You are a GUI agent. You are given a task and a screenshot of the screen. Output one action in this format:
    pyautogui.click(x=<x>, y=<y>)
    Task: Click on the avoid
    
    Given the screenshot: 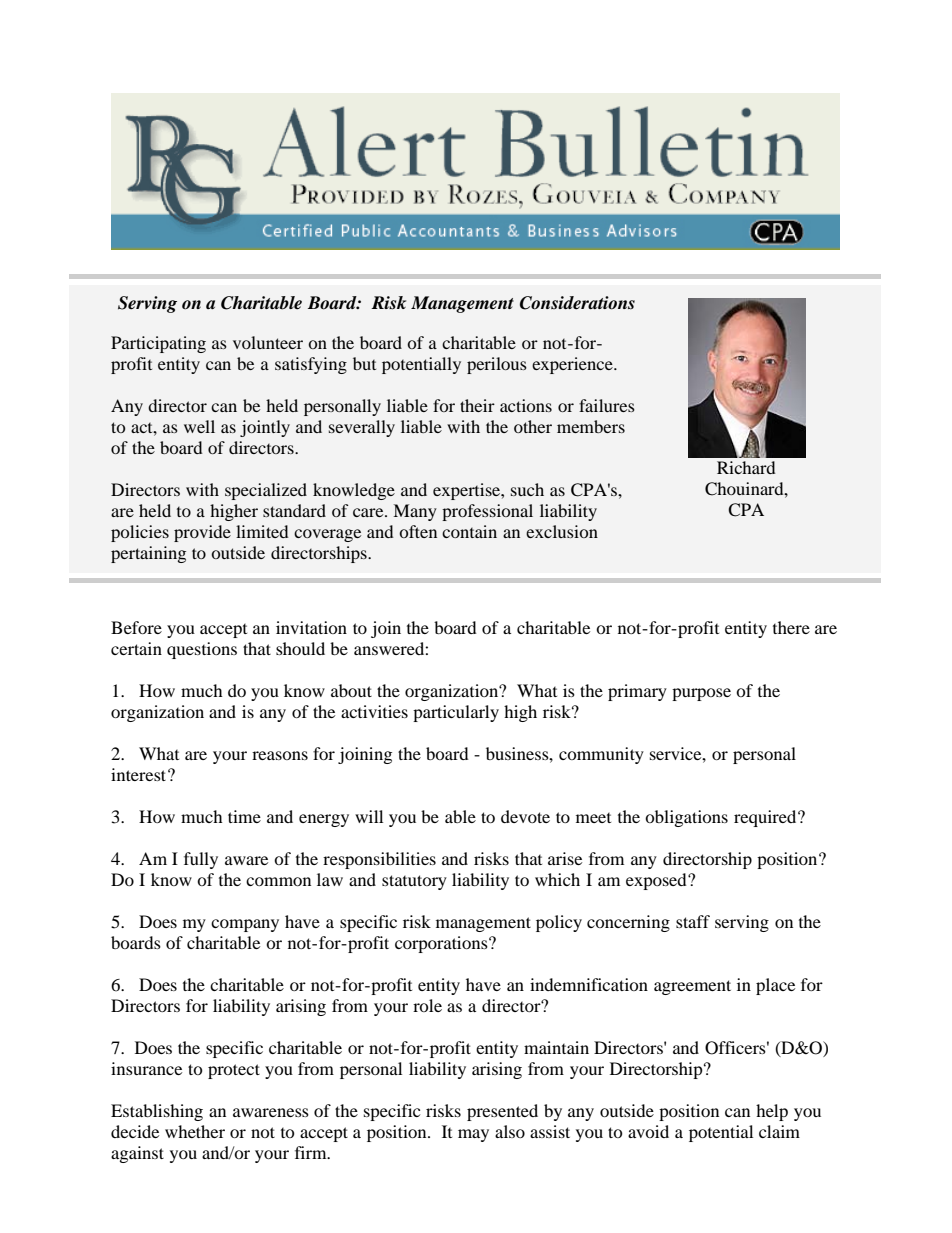 What is the action you would take?
    pyautogui.click(x=648, y=1131)
